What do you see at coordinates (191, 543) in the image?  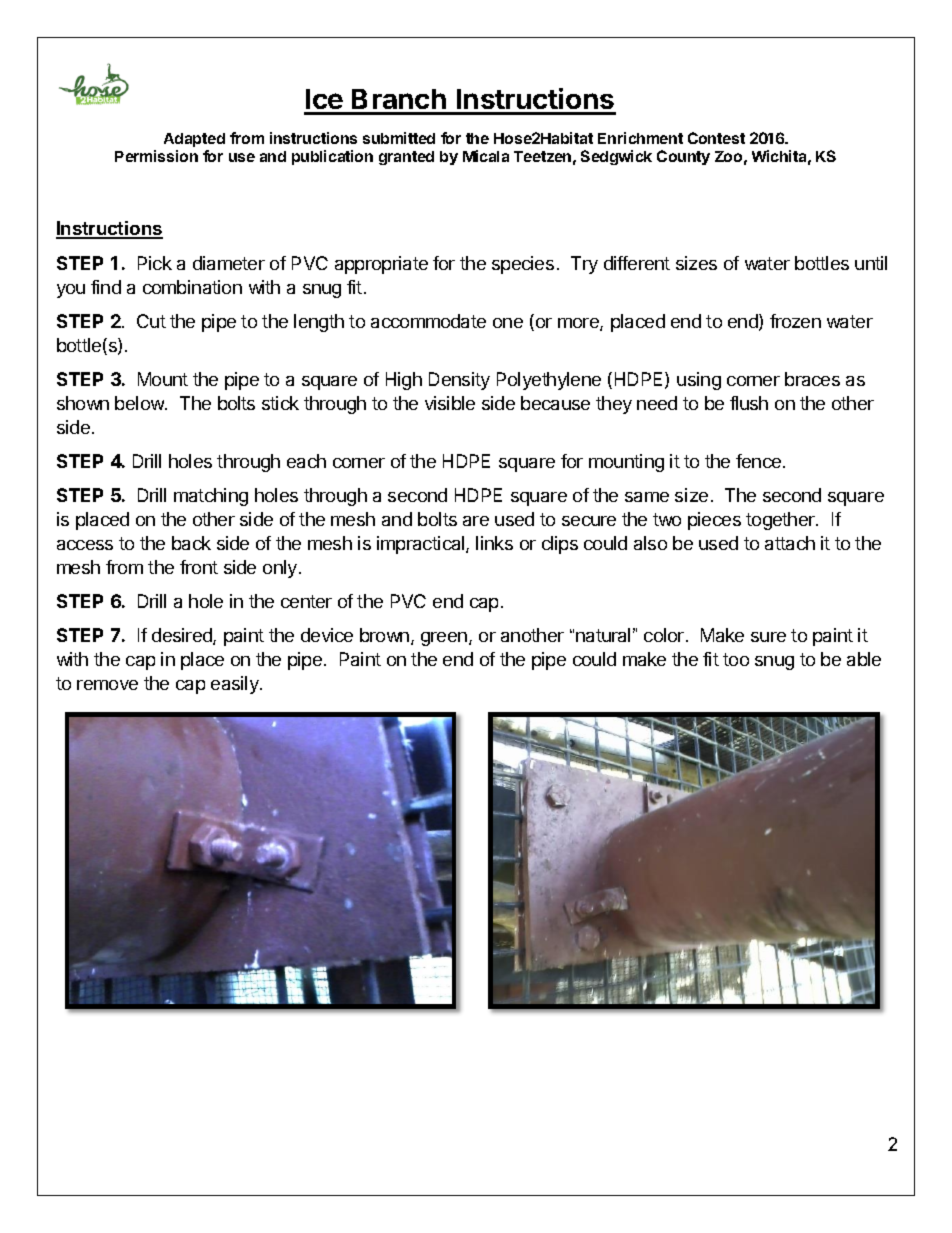 I see `back` at bounding box center [191, 543].
